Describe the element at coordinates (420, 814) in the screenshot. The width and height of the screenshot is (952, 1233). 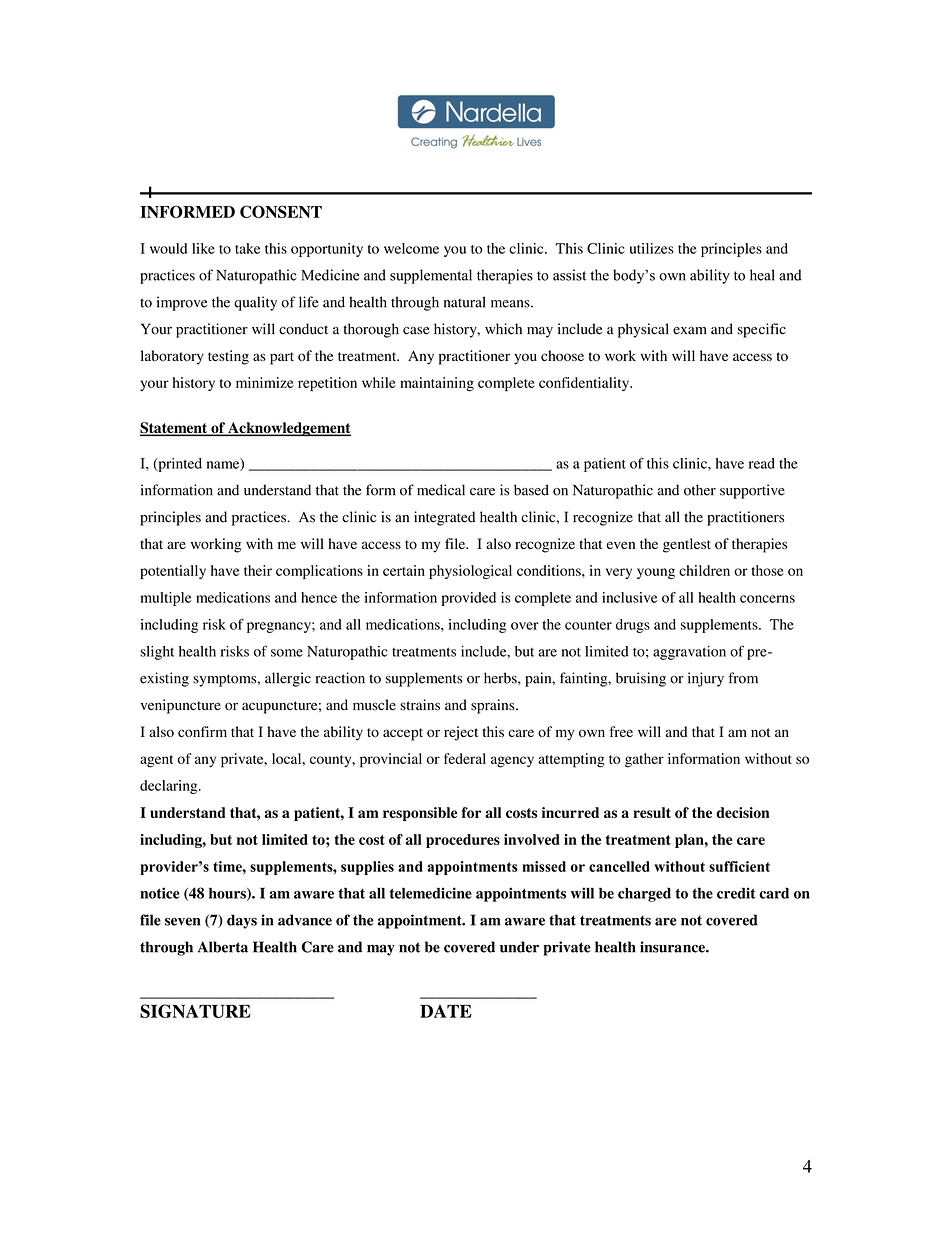
I see `responsible` at that location.
